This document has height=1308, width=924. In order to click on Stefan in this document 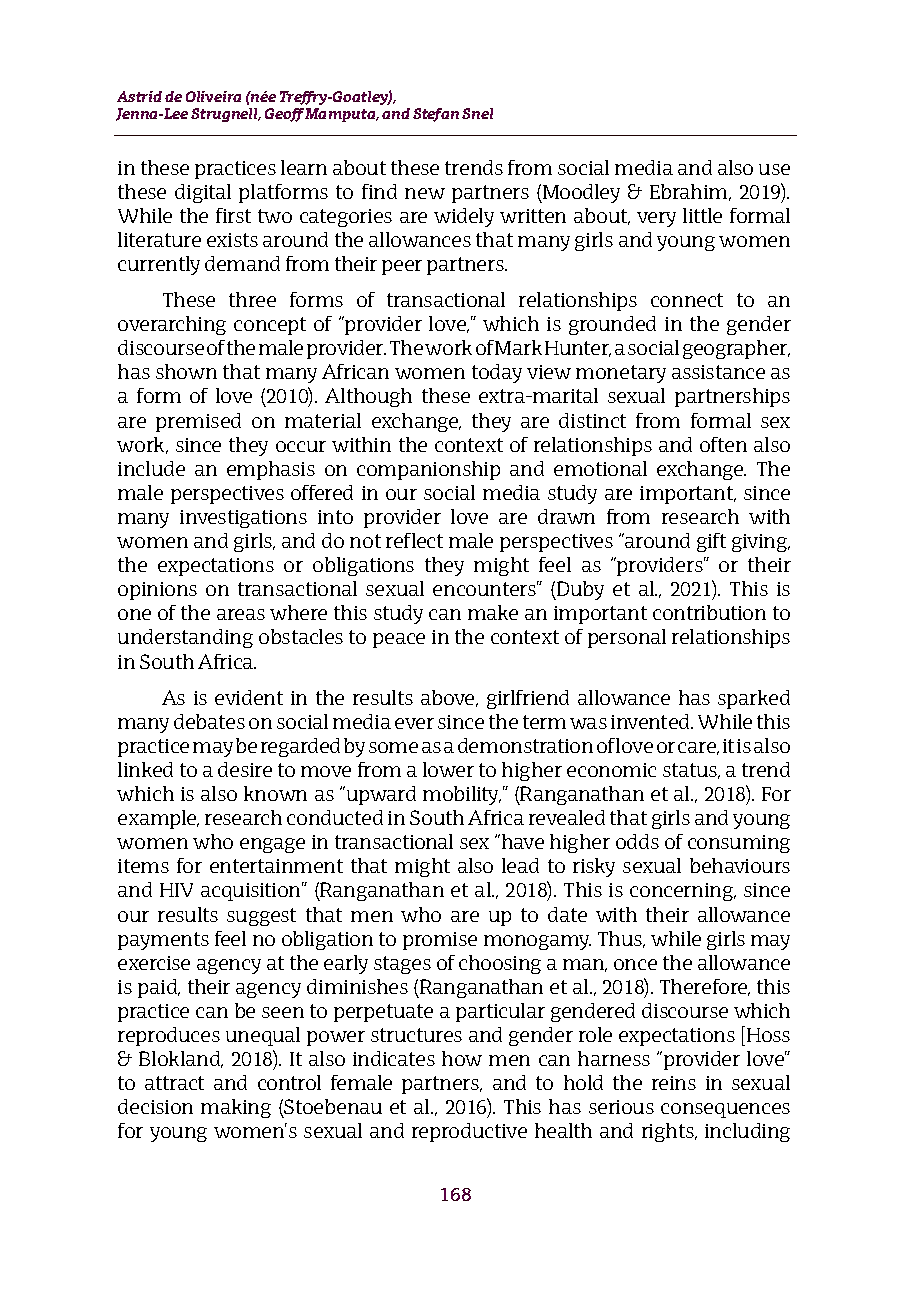, I will do `click(436, 115)`.
